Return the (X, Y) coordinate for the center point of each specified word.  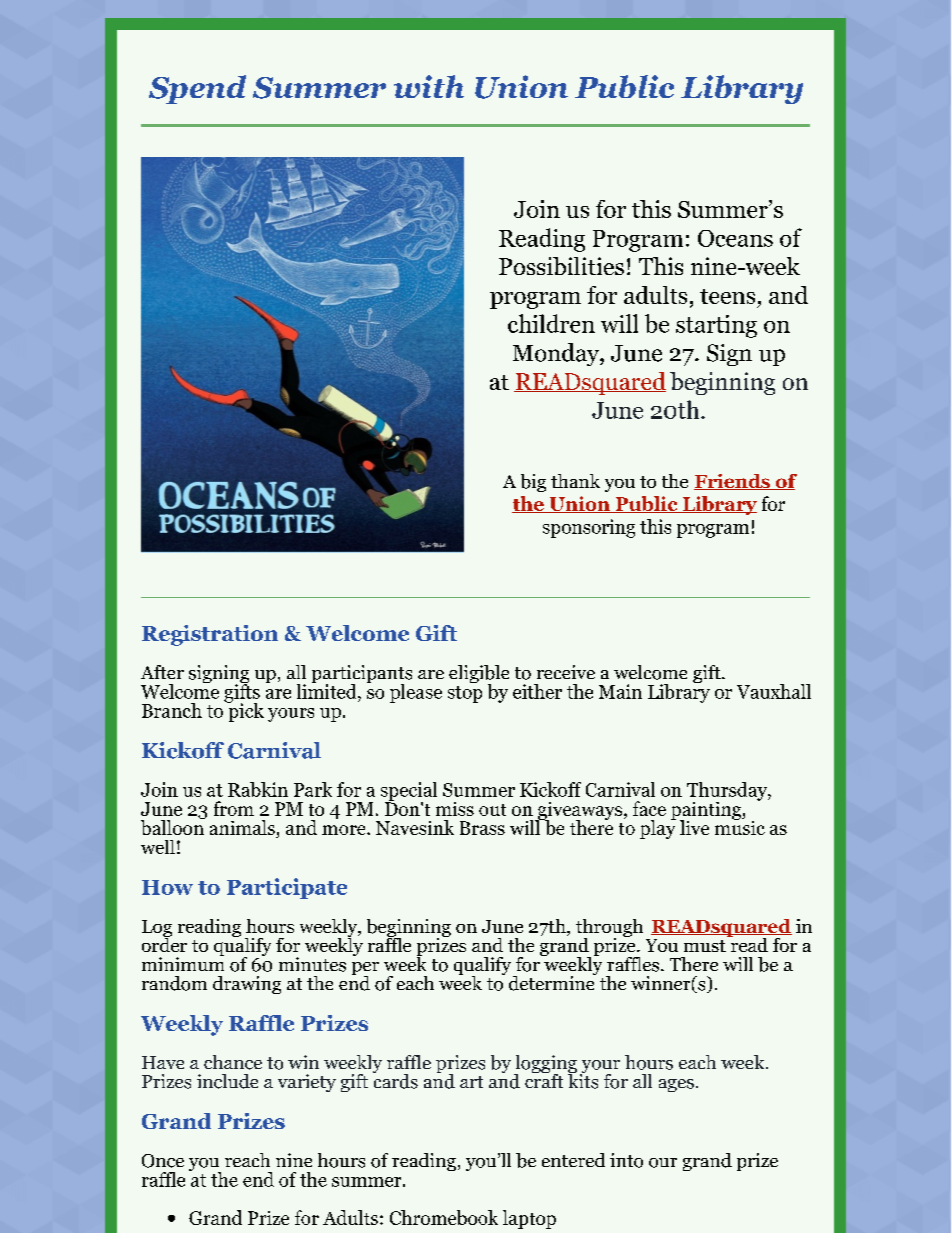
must (705, 946)
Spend (197, 89)
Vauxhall (774, 691)
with (429, 86)
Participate (287, 888)
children (551, 323)
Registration (210, 635)
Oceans (735, 238)
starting (716, 326)
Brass (482, 828)
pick (245, 711)
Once (163, 1161)
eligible (479, 675)
